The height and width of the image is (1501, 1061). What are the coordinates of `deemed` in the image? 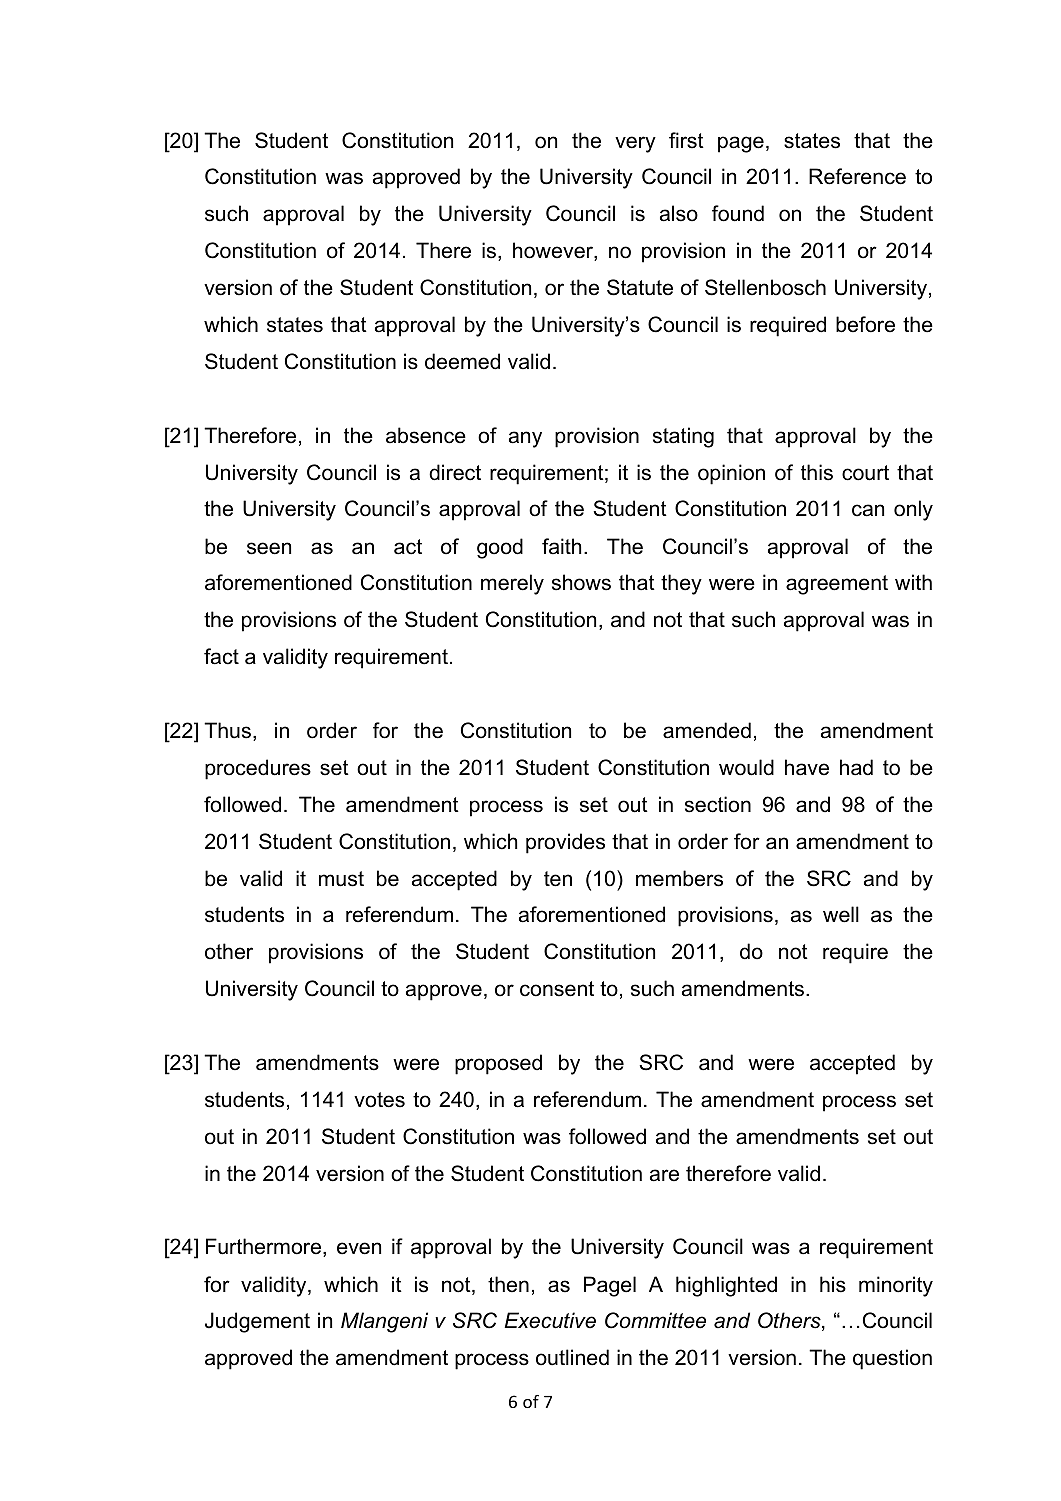 It's located at (462, 361).
